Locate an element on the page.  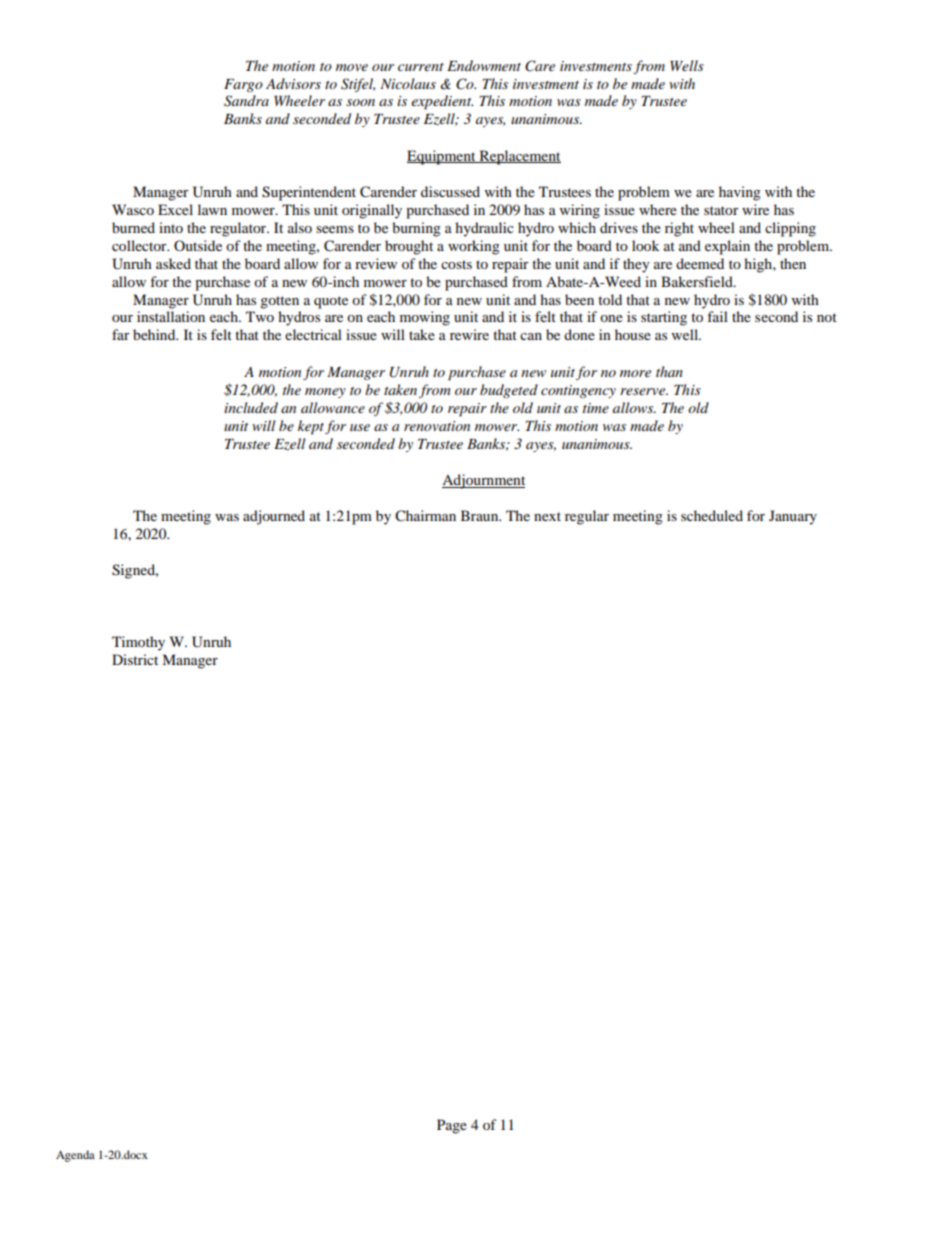
having is located at coordinates (740, 193).
